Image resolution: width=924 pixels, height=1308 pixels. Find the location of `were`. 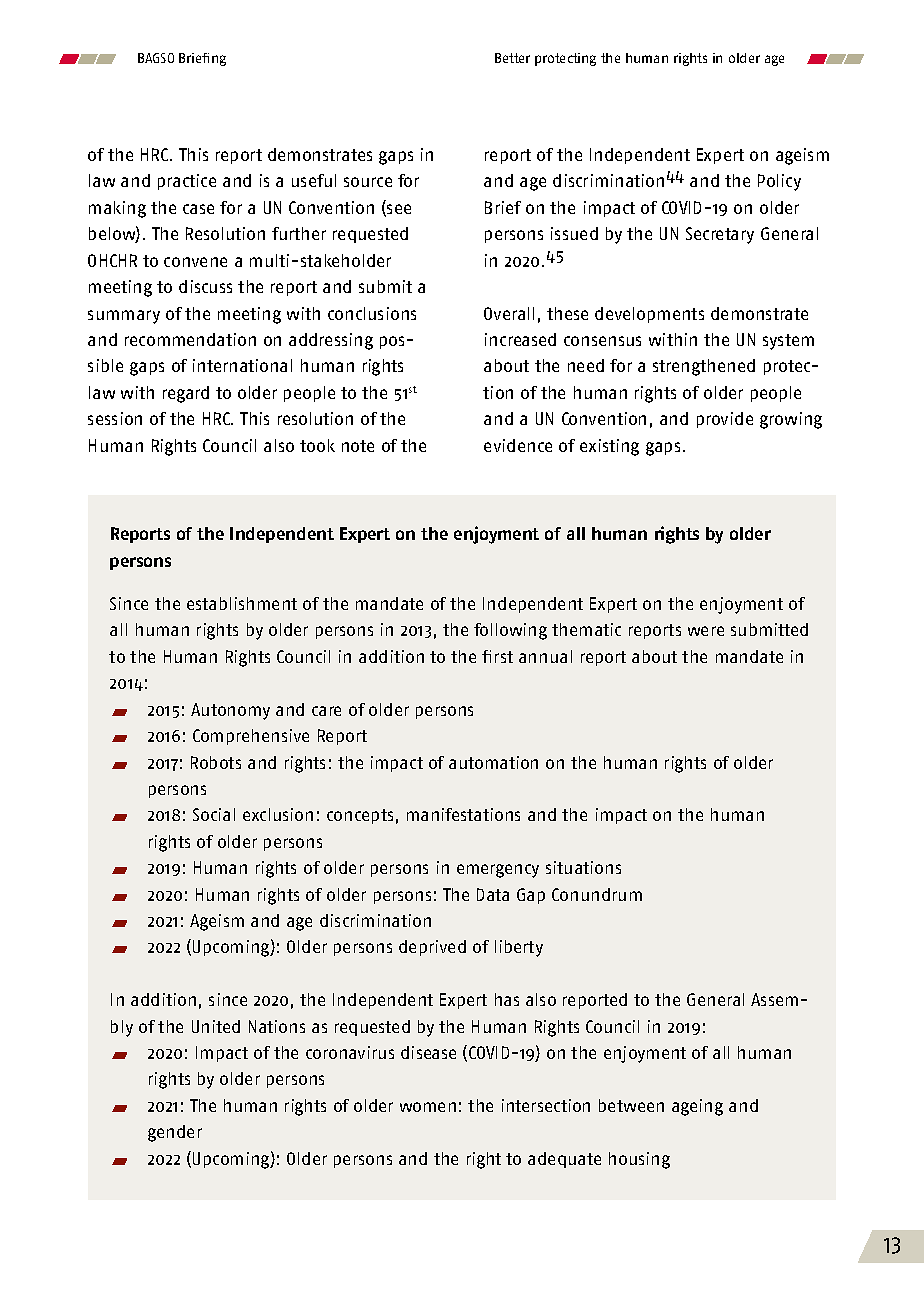

were is located at coordinates (706, 631).
